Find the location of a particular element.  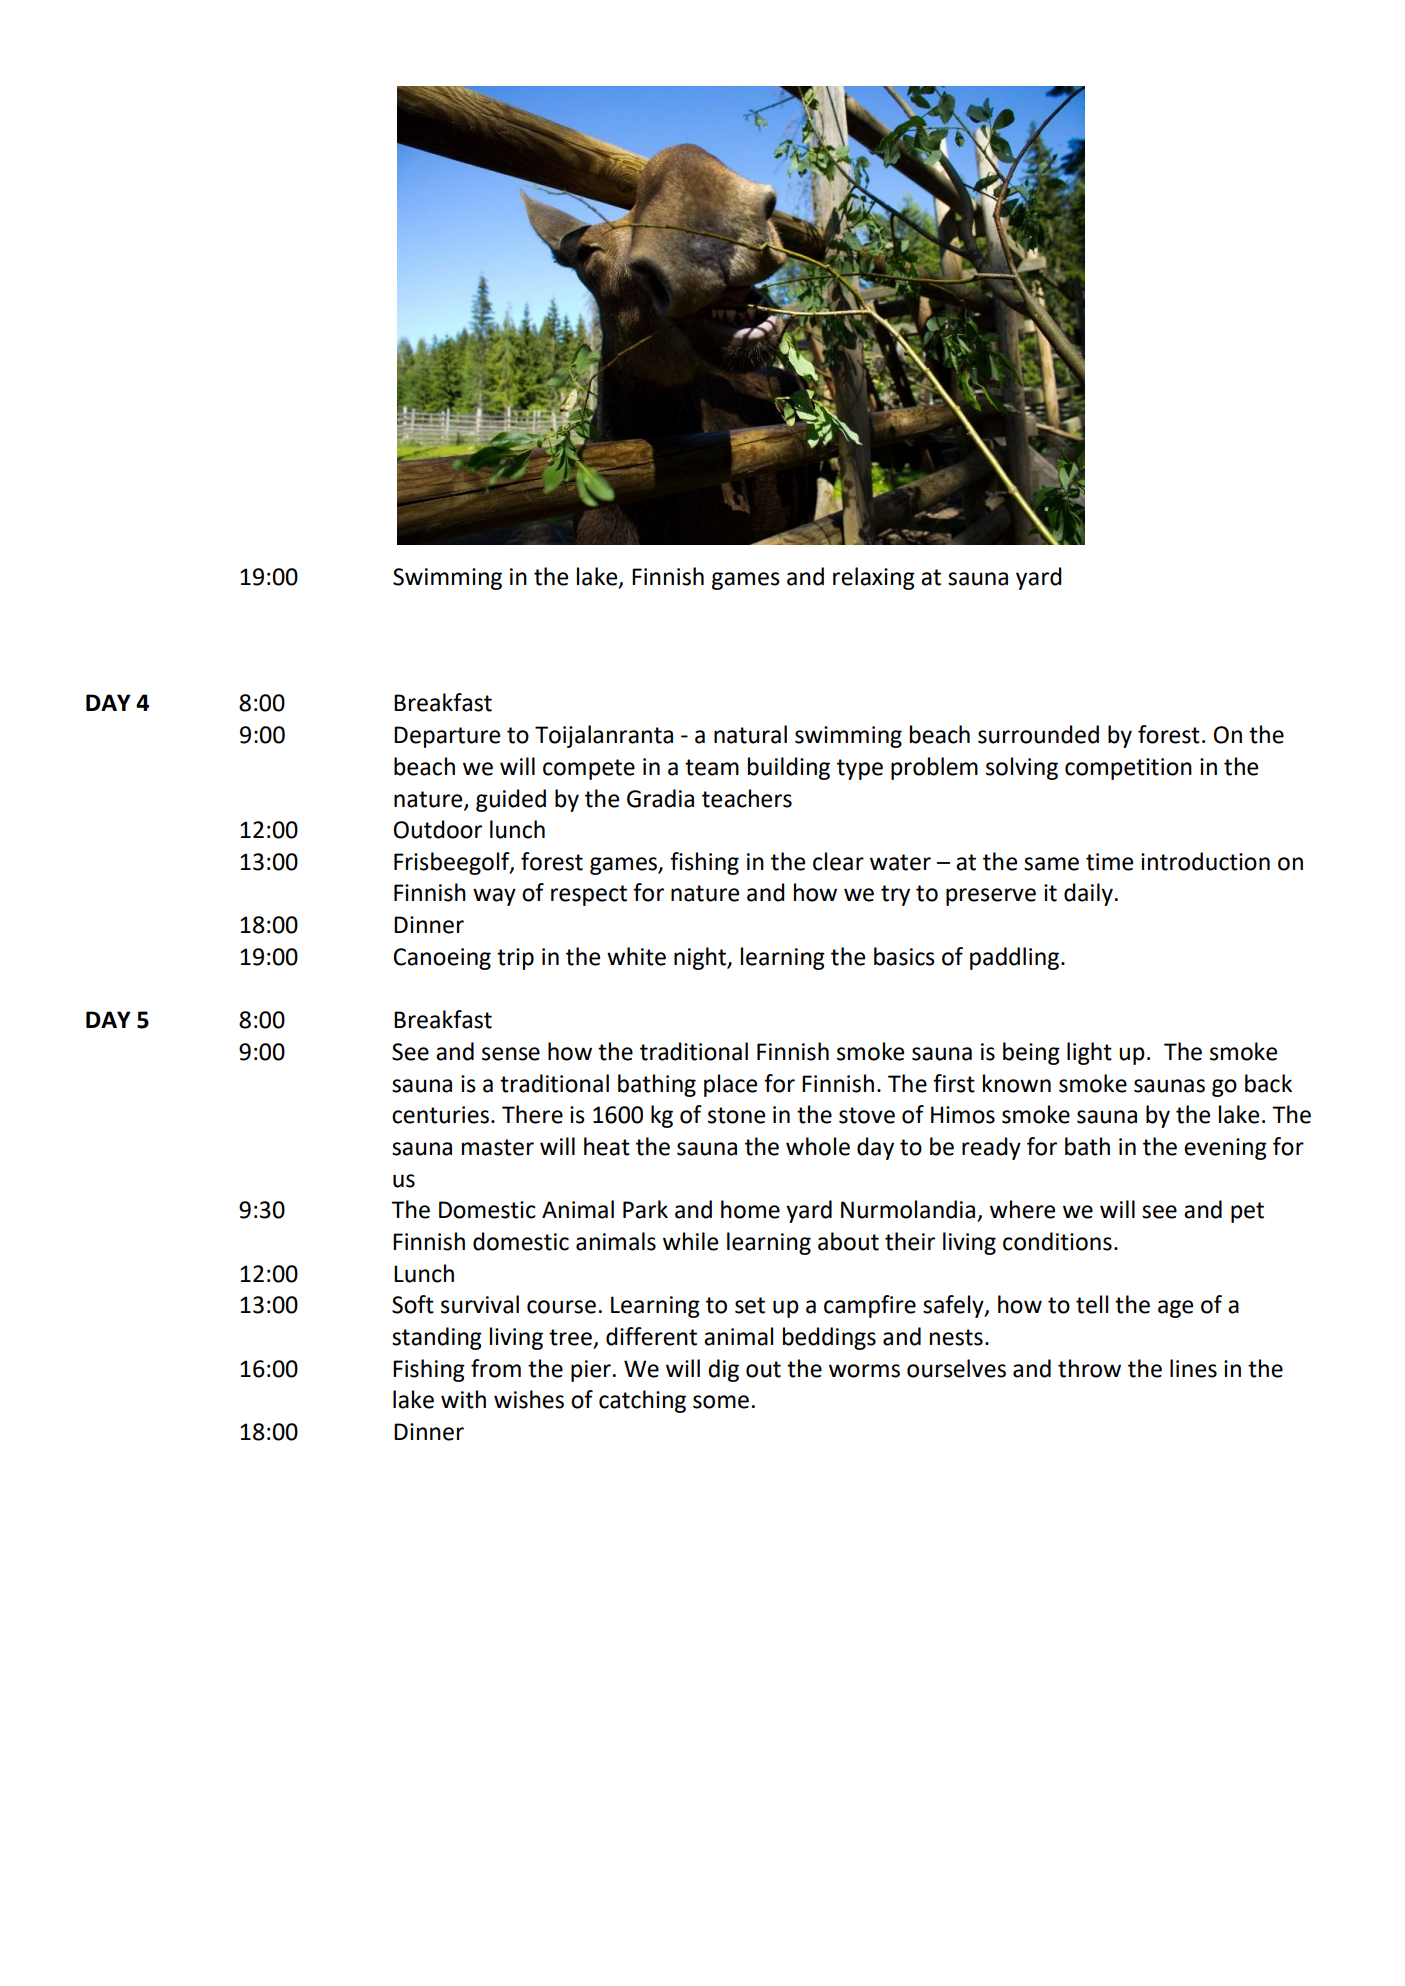

guided is located at coordinates (511, 800).
